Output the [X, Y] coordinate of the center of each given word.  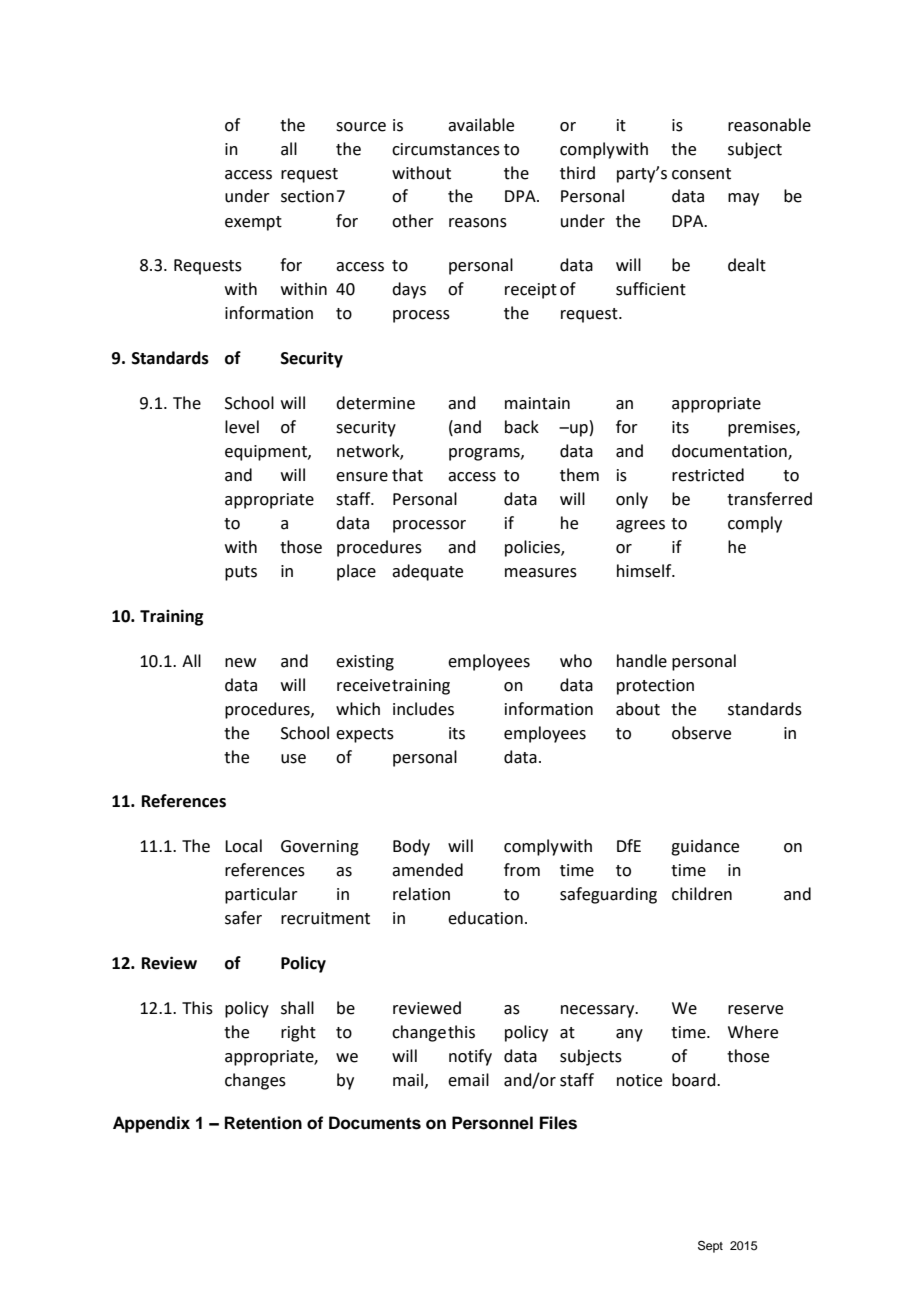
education [485, 918]
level [242, 427]
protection [655, 687]
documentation [730, 452]
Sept [710, 1247]
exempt [253, 223]
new [240, 663]
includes [423, 709]
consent [701, 174]
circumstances [446, 149]
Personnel [492, 1123]
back [522, 427]
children [702, 894]
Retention [263, 1123]
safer [243, 918]
